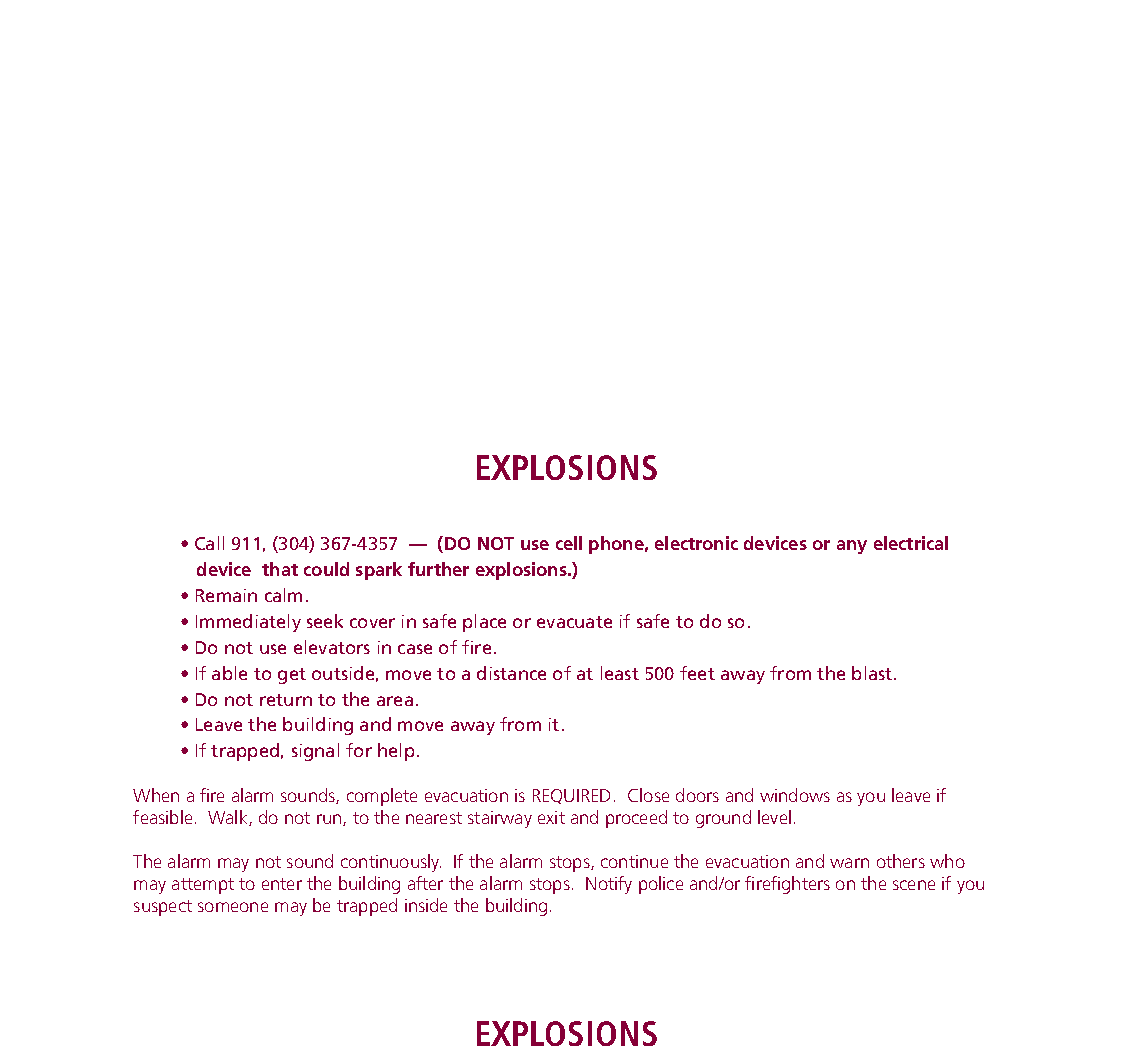 The height and width of the screenshot is (1064, 1131). I want to click on any, so click(852, 547).
